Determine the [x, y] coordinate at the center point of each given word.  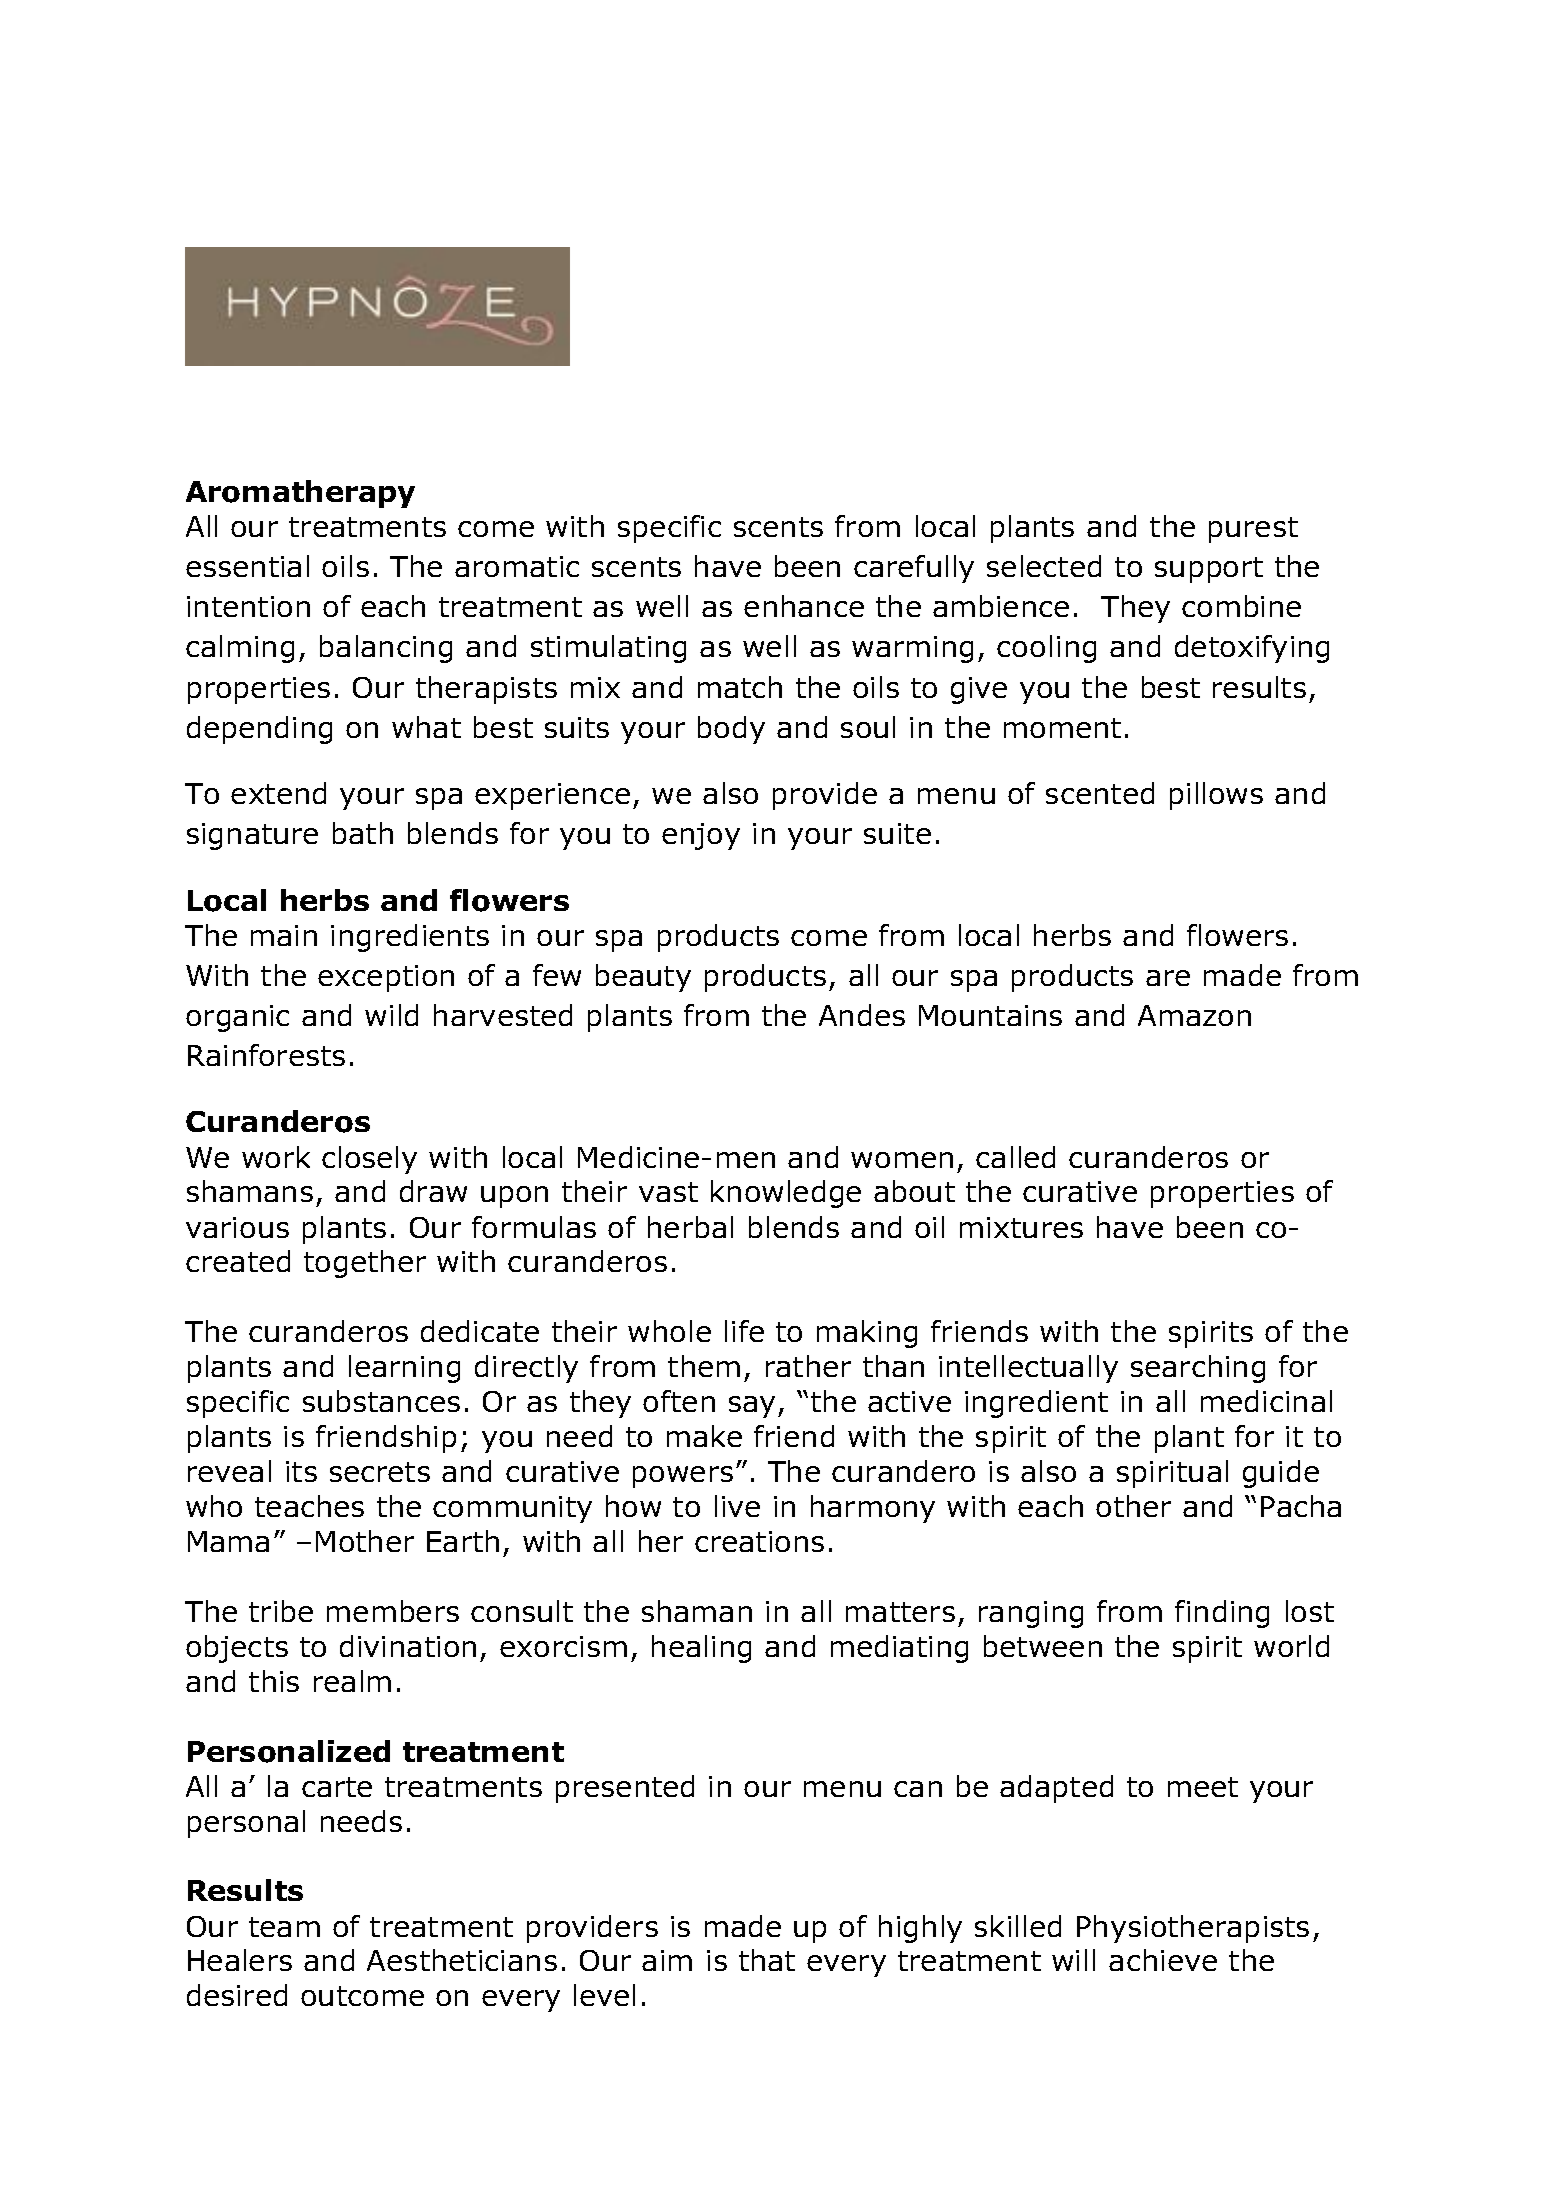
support [1209, 570]
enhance [804, 606]
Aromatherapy [300, 494]
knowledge [786, 1194]
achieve [1163, 1960]
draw [433, 1191]
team [284, 1927]
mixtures [1021, 1227]
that [767, 1960]
